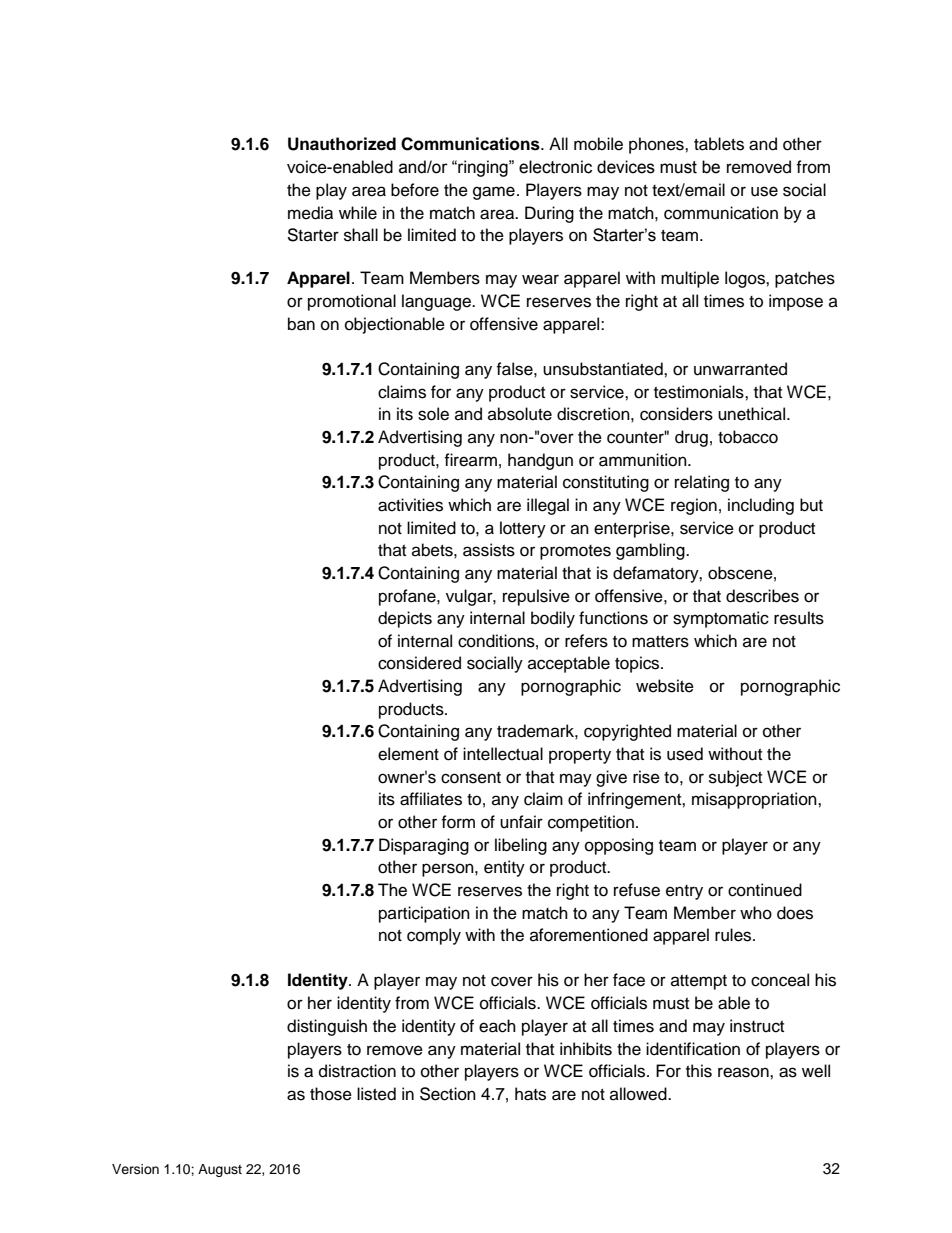  Describe the element at coordinates (721, 619) in the image. I see `symptomatic` at that location.
